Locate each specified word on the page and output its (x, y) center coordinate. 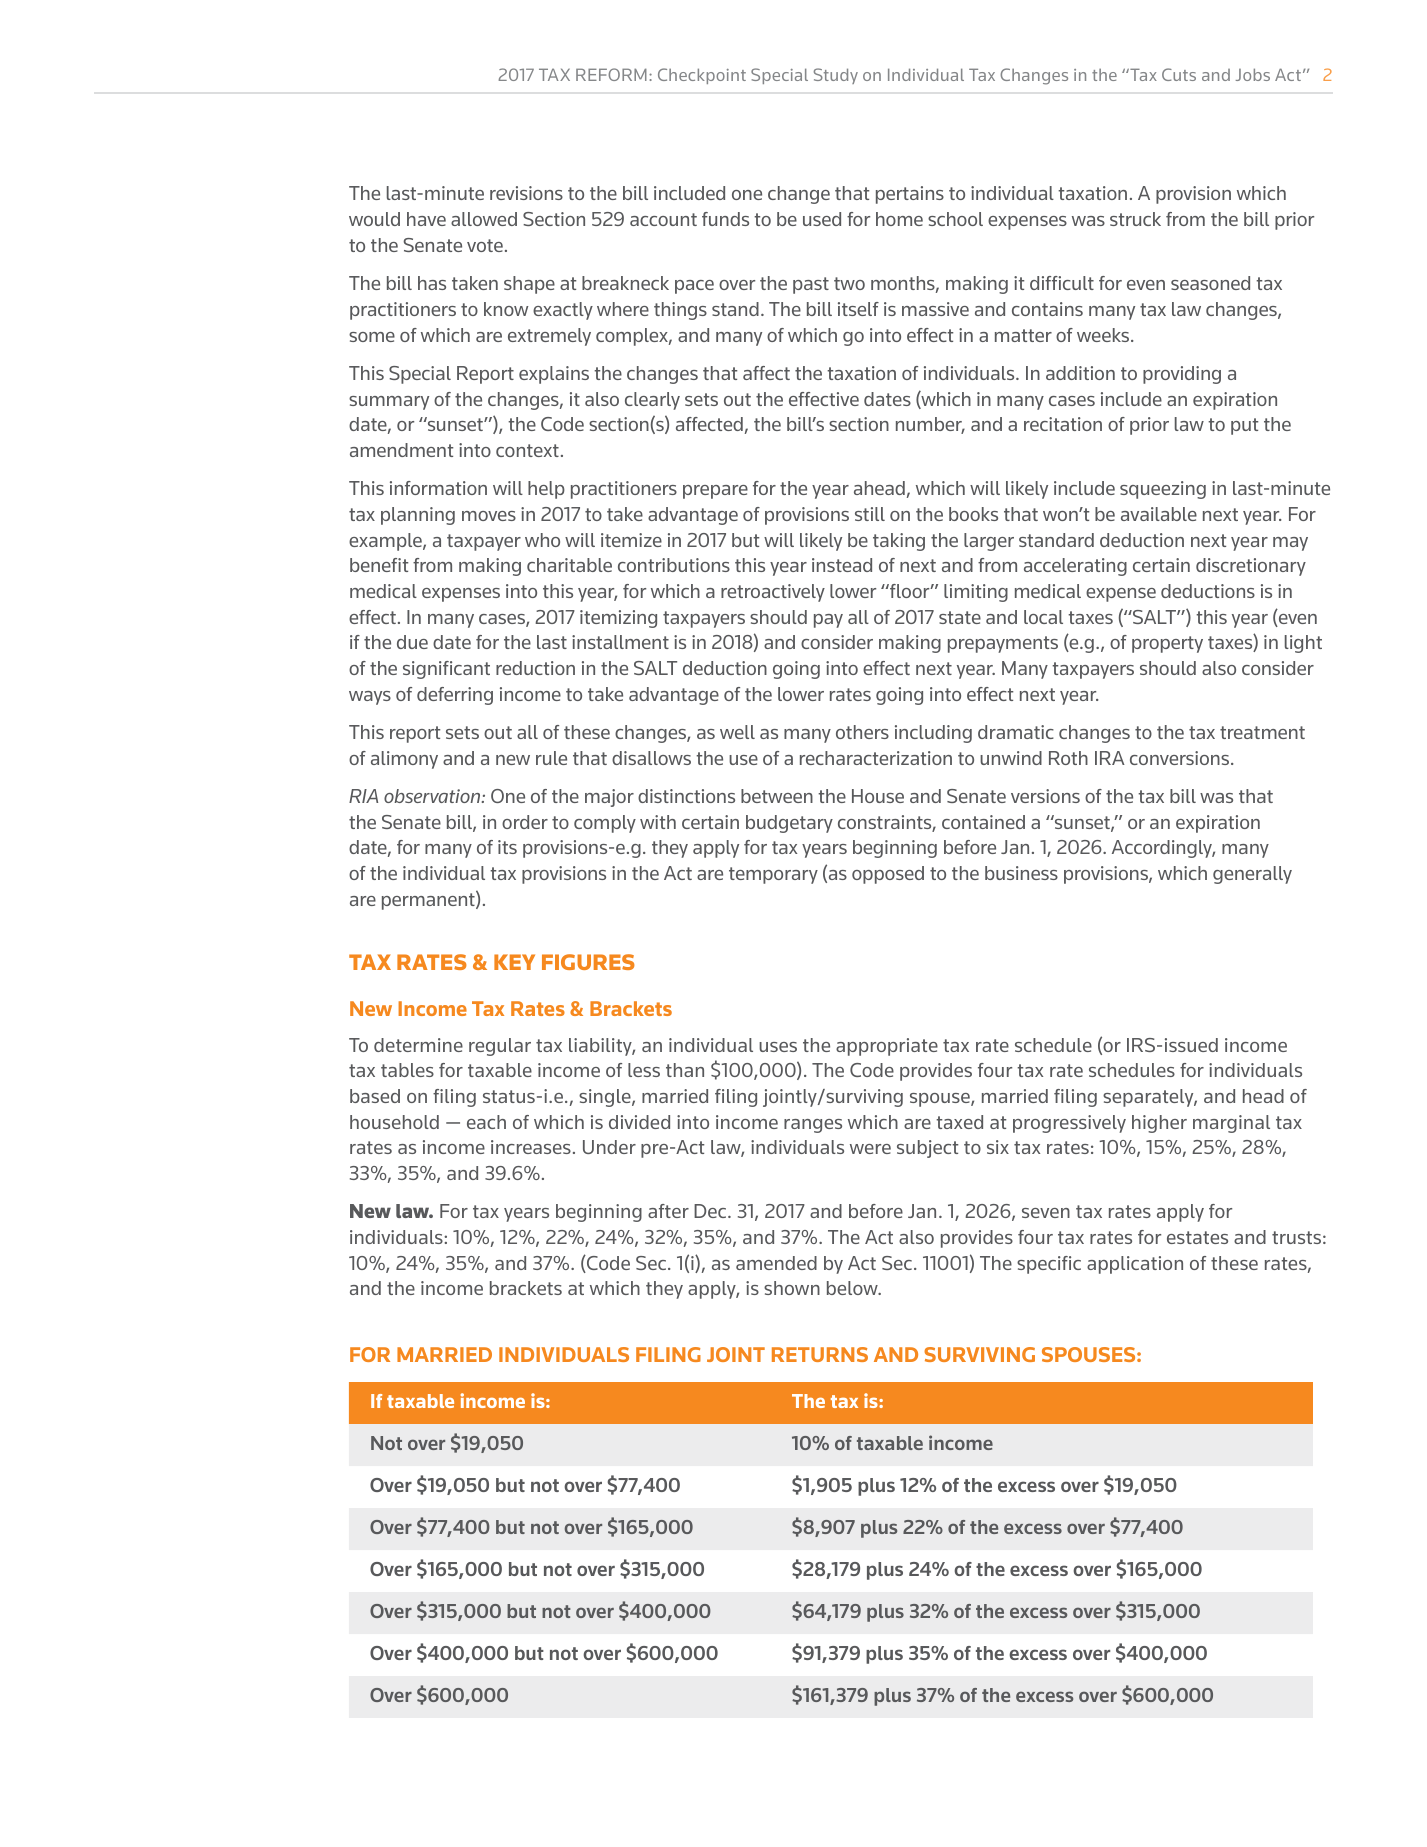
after (668, 1211)
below (853, 1288)
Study (836, 76)
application (1135, 1265)
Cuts (1179, 74)
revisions (526, 193)
